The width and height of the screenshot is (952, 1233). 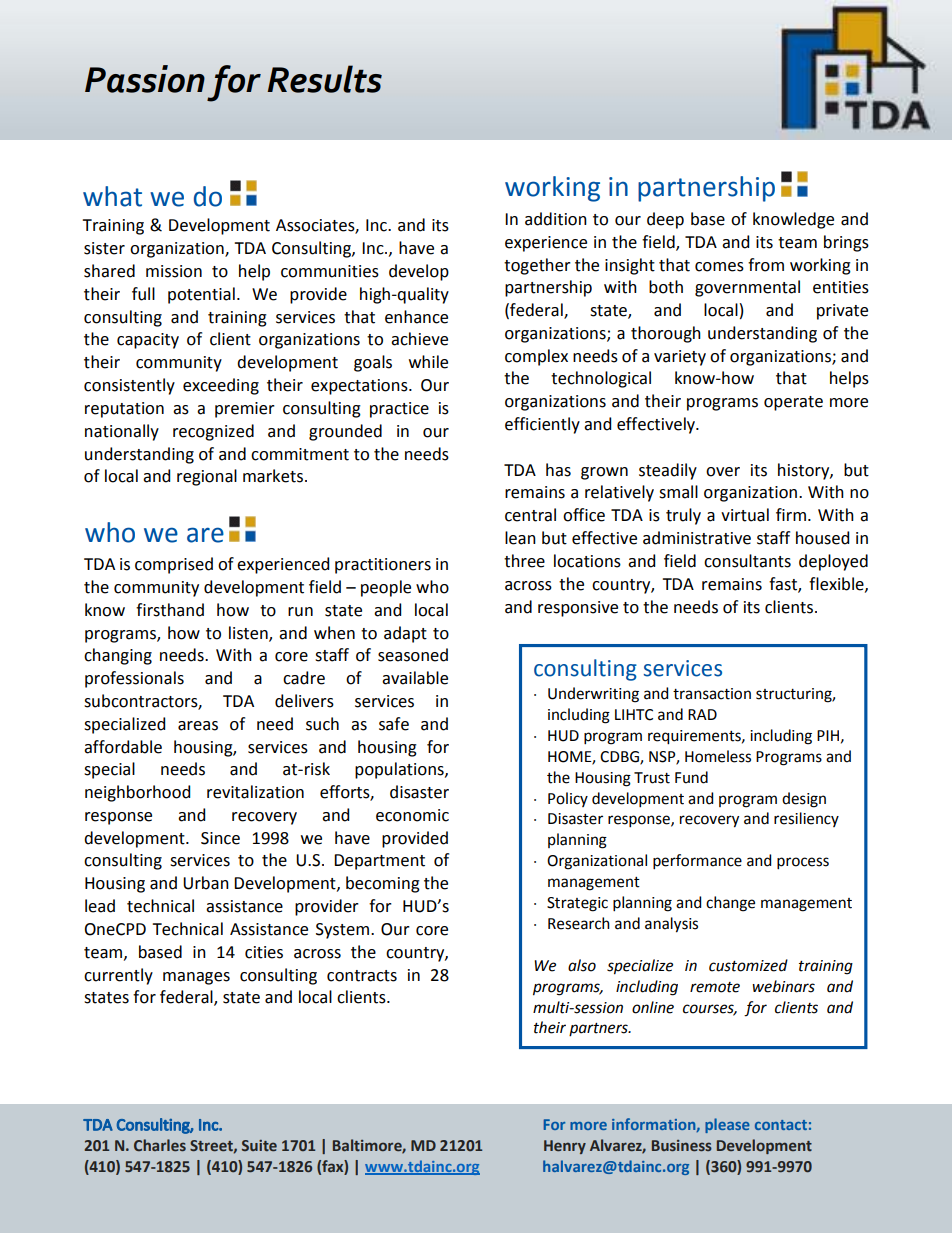 What do you see at coordinates (745, 515) in the screenshot?
I see `virtual` at bounding box center [745, 515].
